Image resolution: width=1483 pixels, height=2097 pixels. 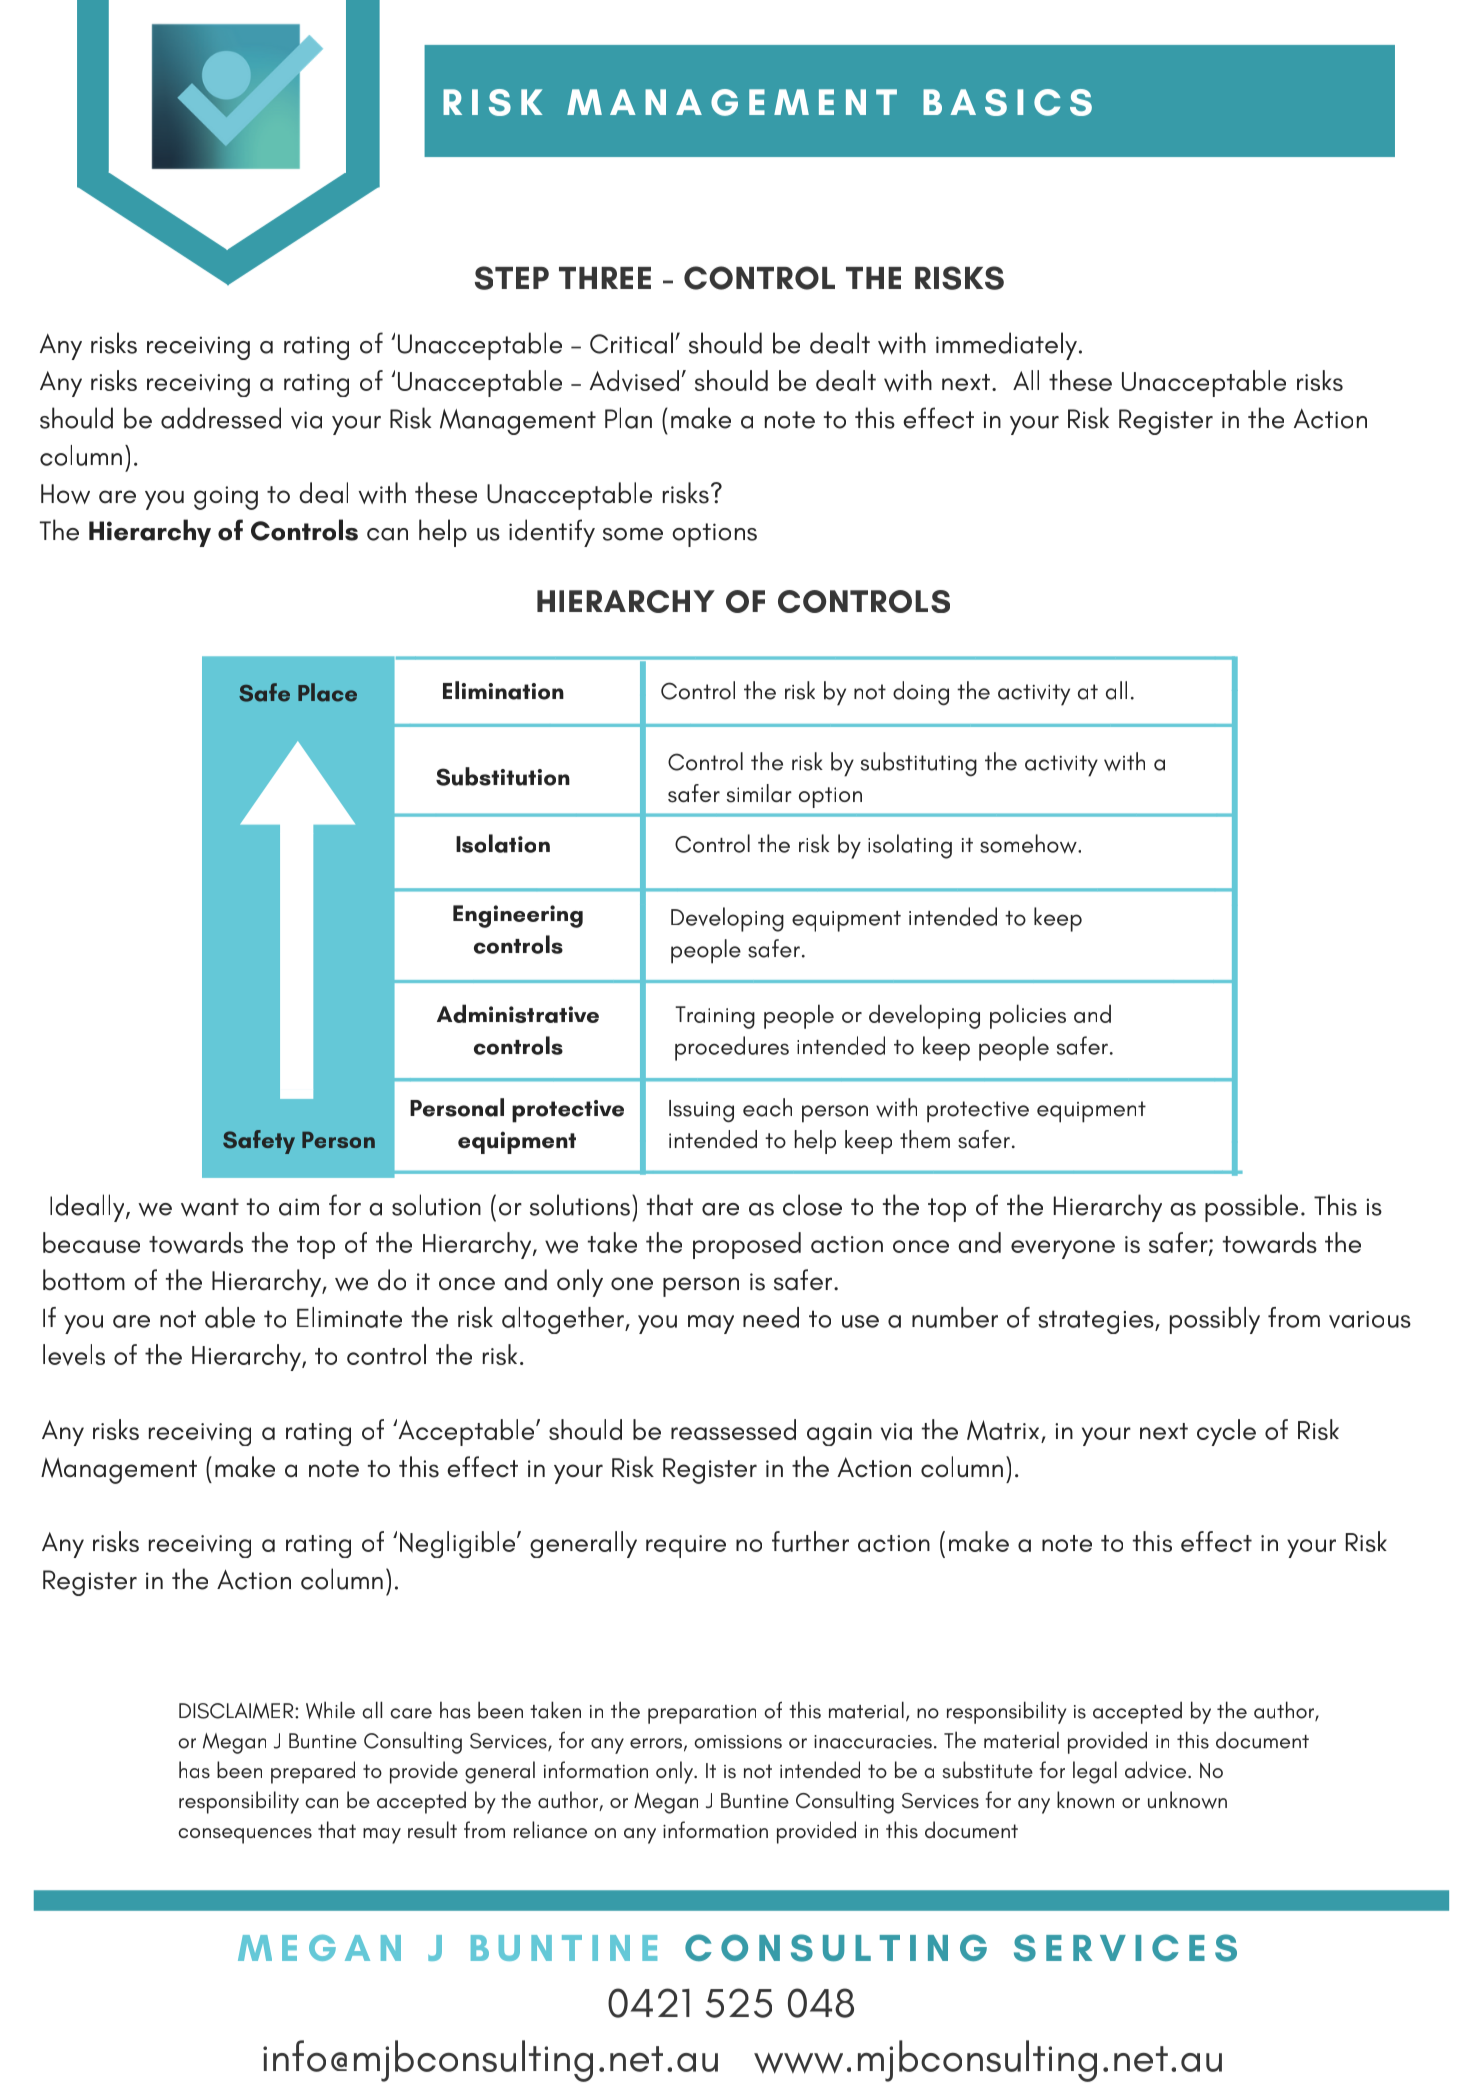 I want to click on levels, so click(x=74, y=1355).
